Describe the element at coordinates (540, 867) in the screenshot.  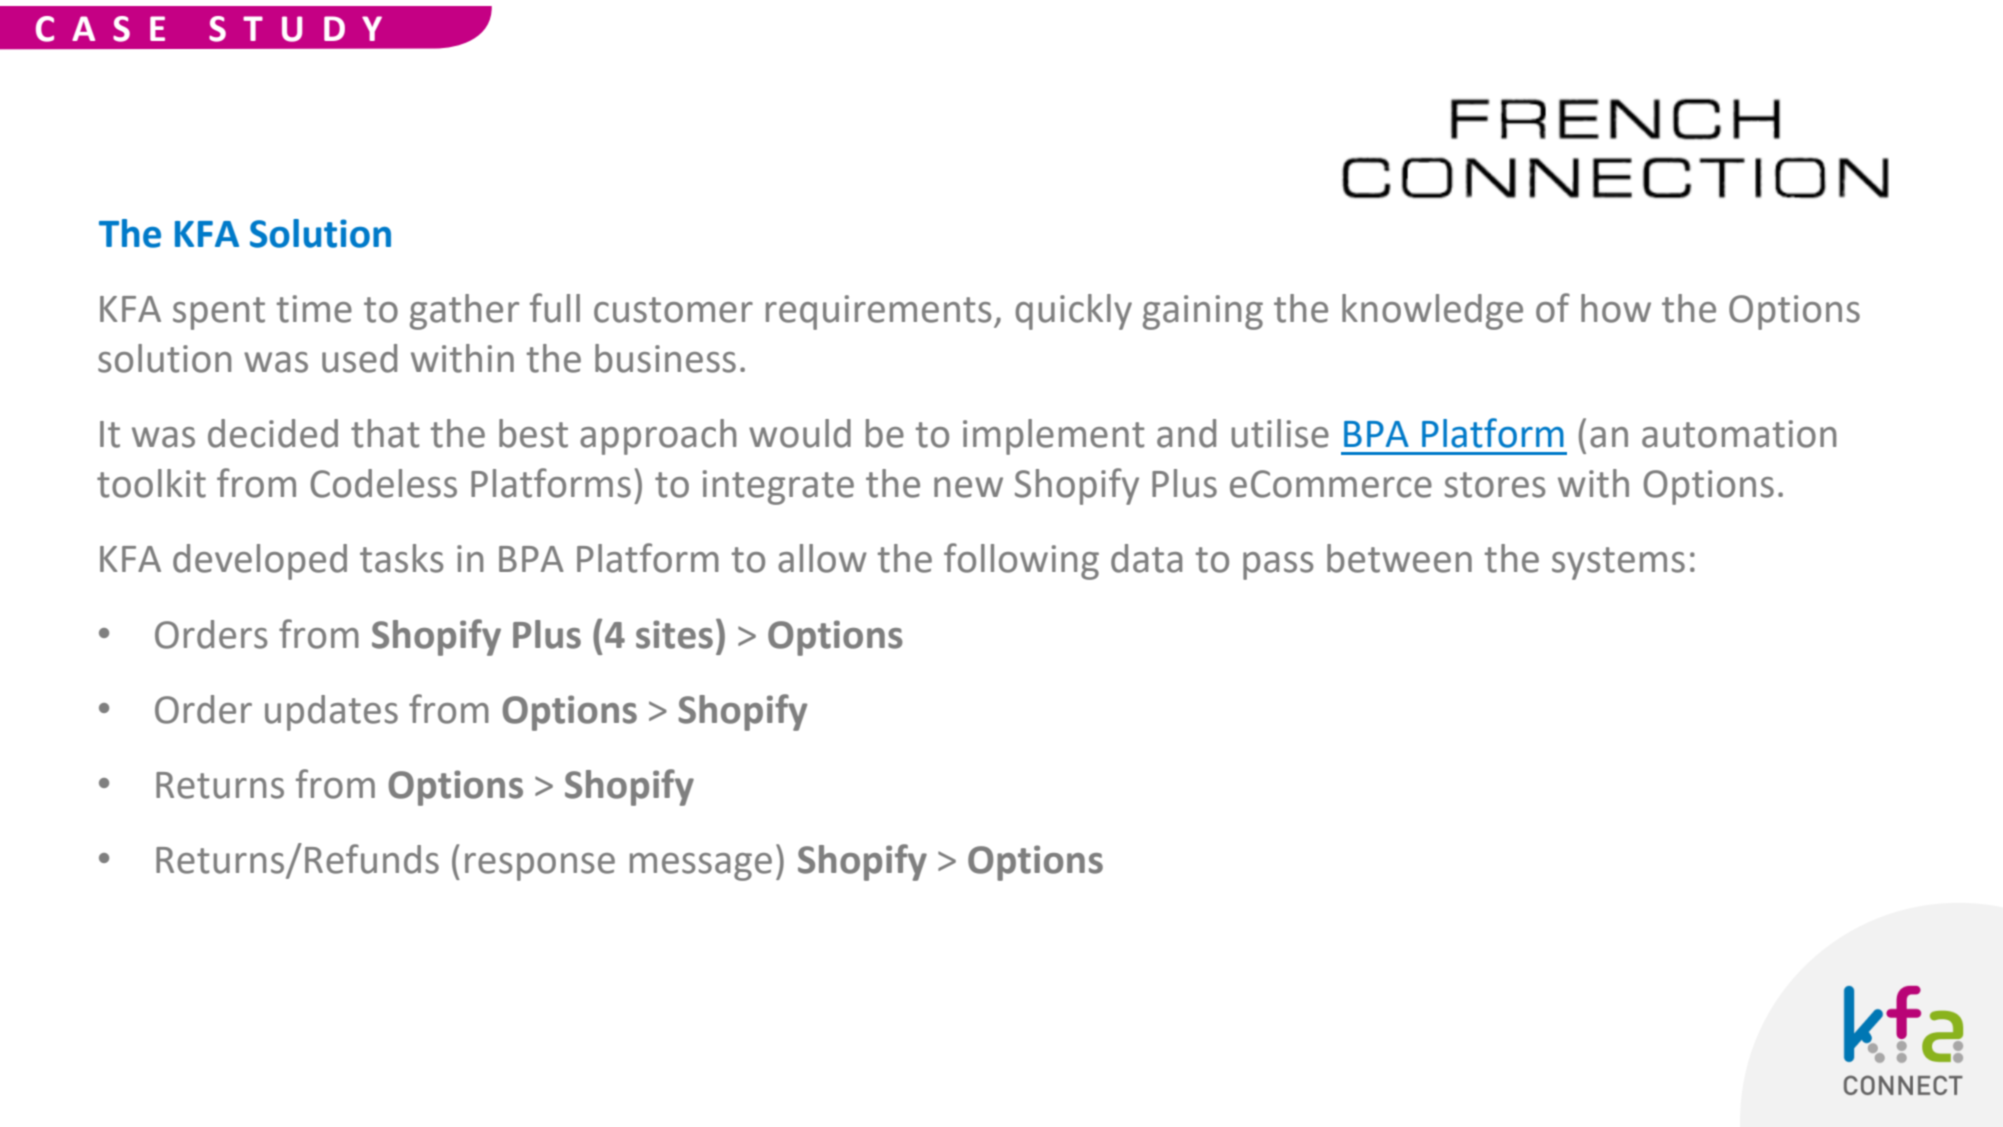
I see `response` at that location.
